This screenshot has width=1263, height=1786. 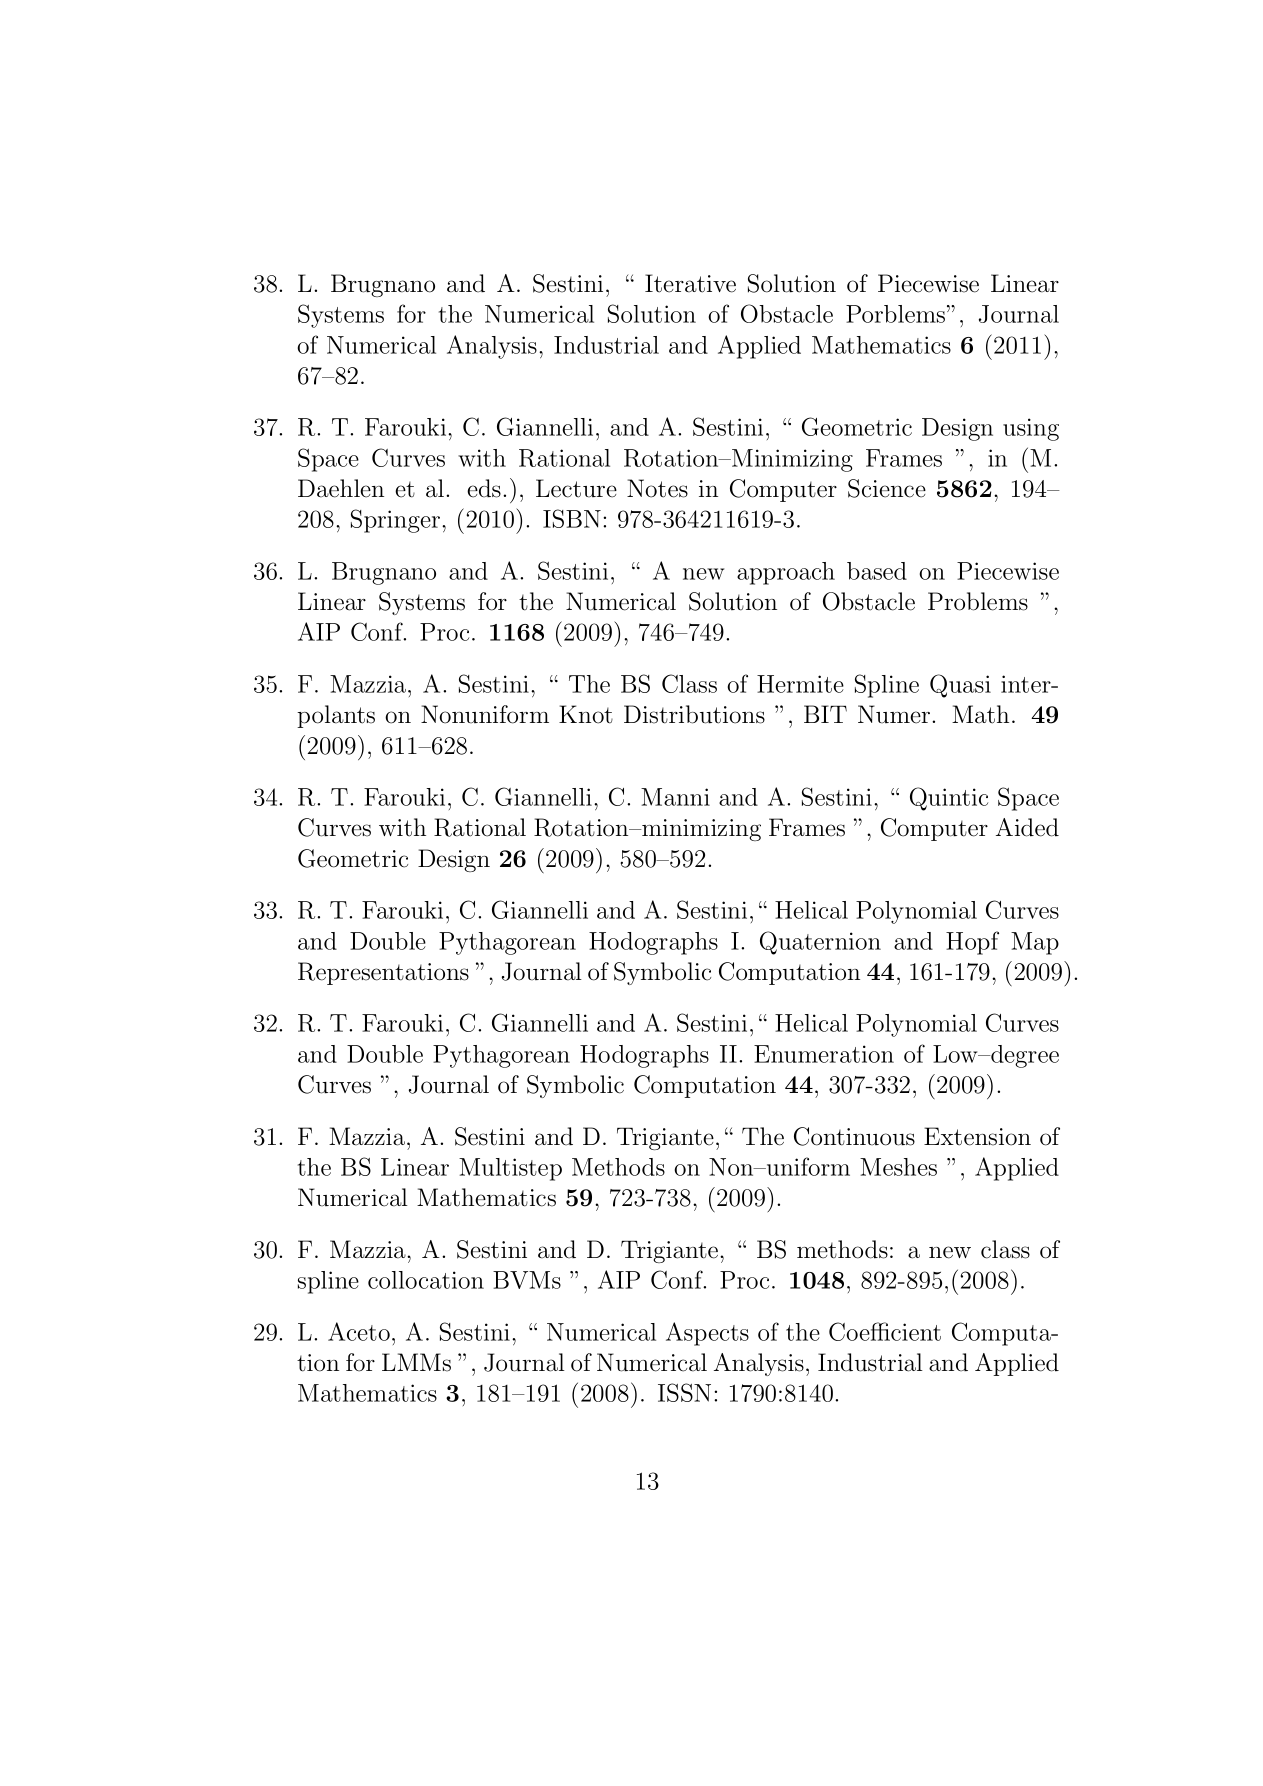 What do you see at coordinates (977, 1136) in the screenshot?
I see `Extension` at bounding box center [977, 1136].
